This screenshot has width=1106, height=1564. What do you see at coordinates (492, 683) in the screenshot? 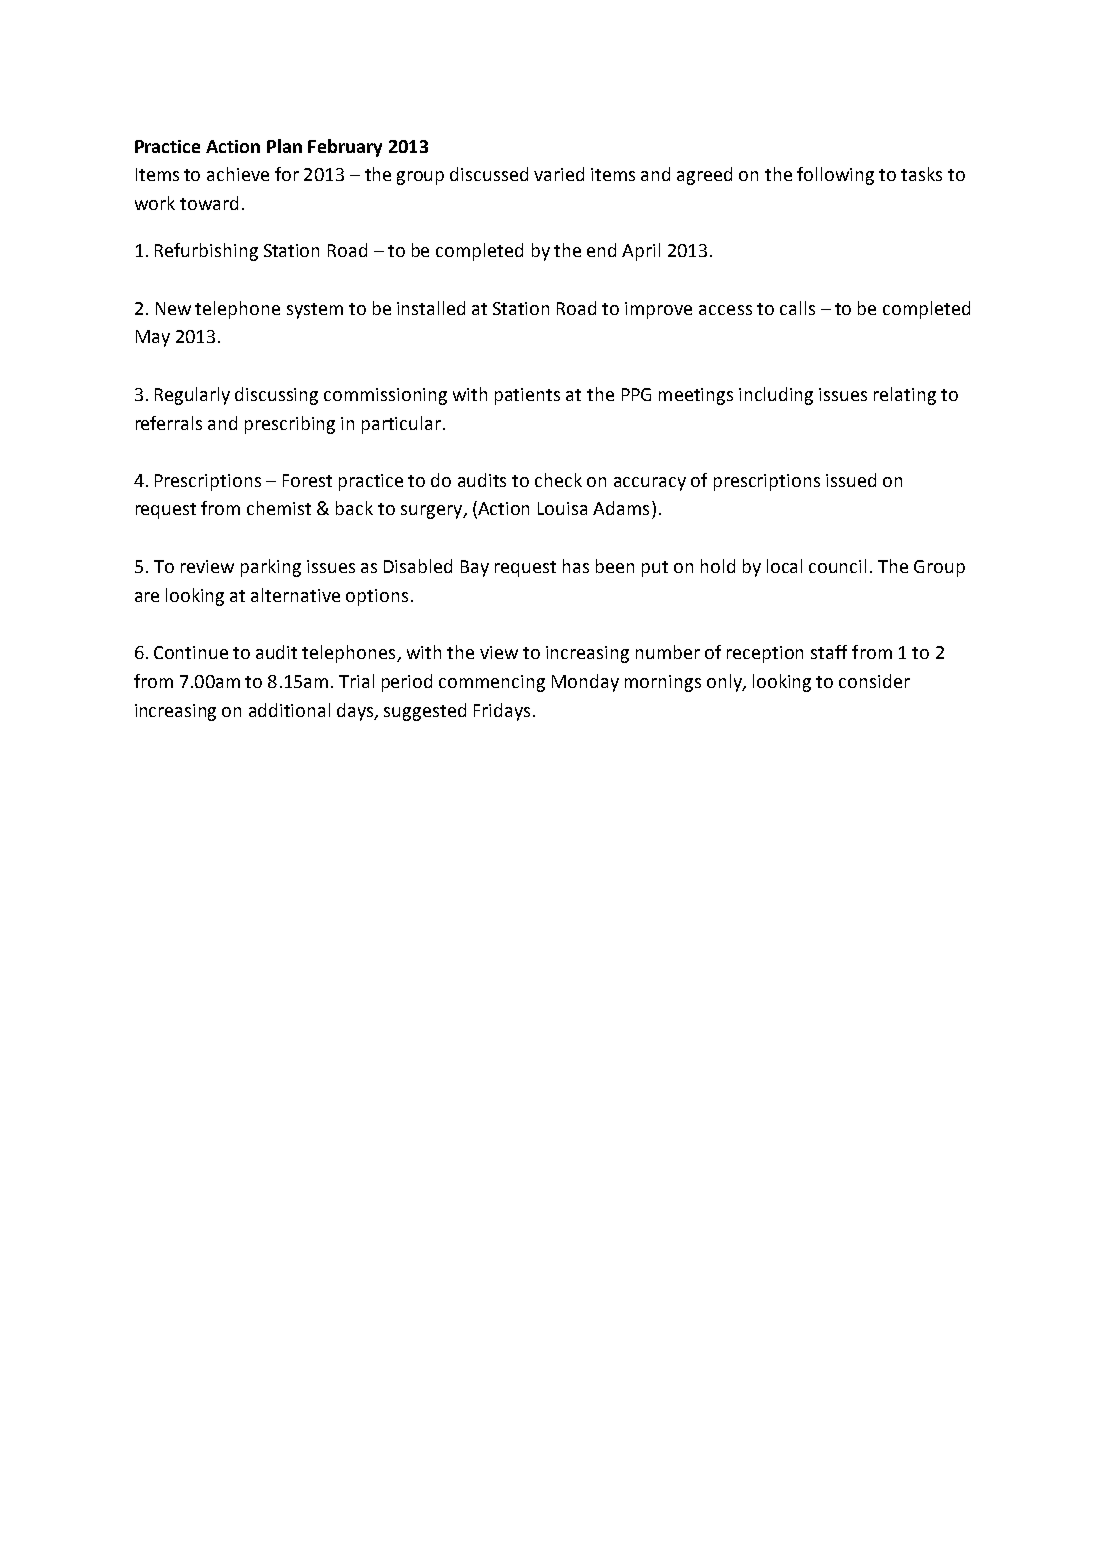
I see `commencing` at bounding box center [492, 683].
